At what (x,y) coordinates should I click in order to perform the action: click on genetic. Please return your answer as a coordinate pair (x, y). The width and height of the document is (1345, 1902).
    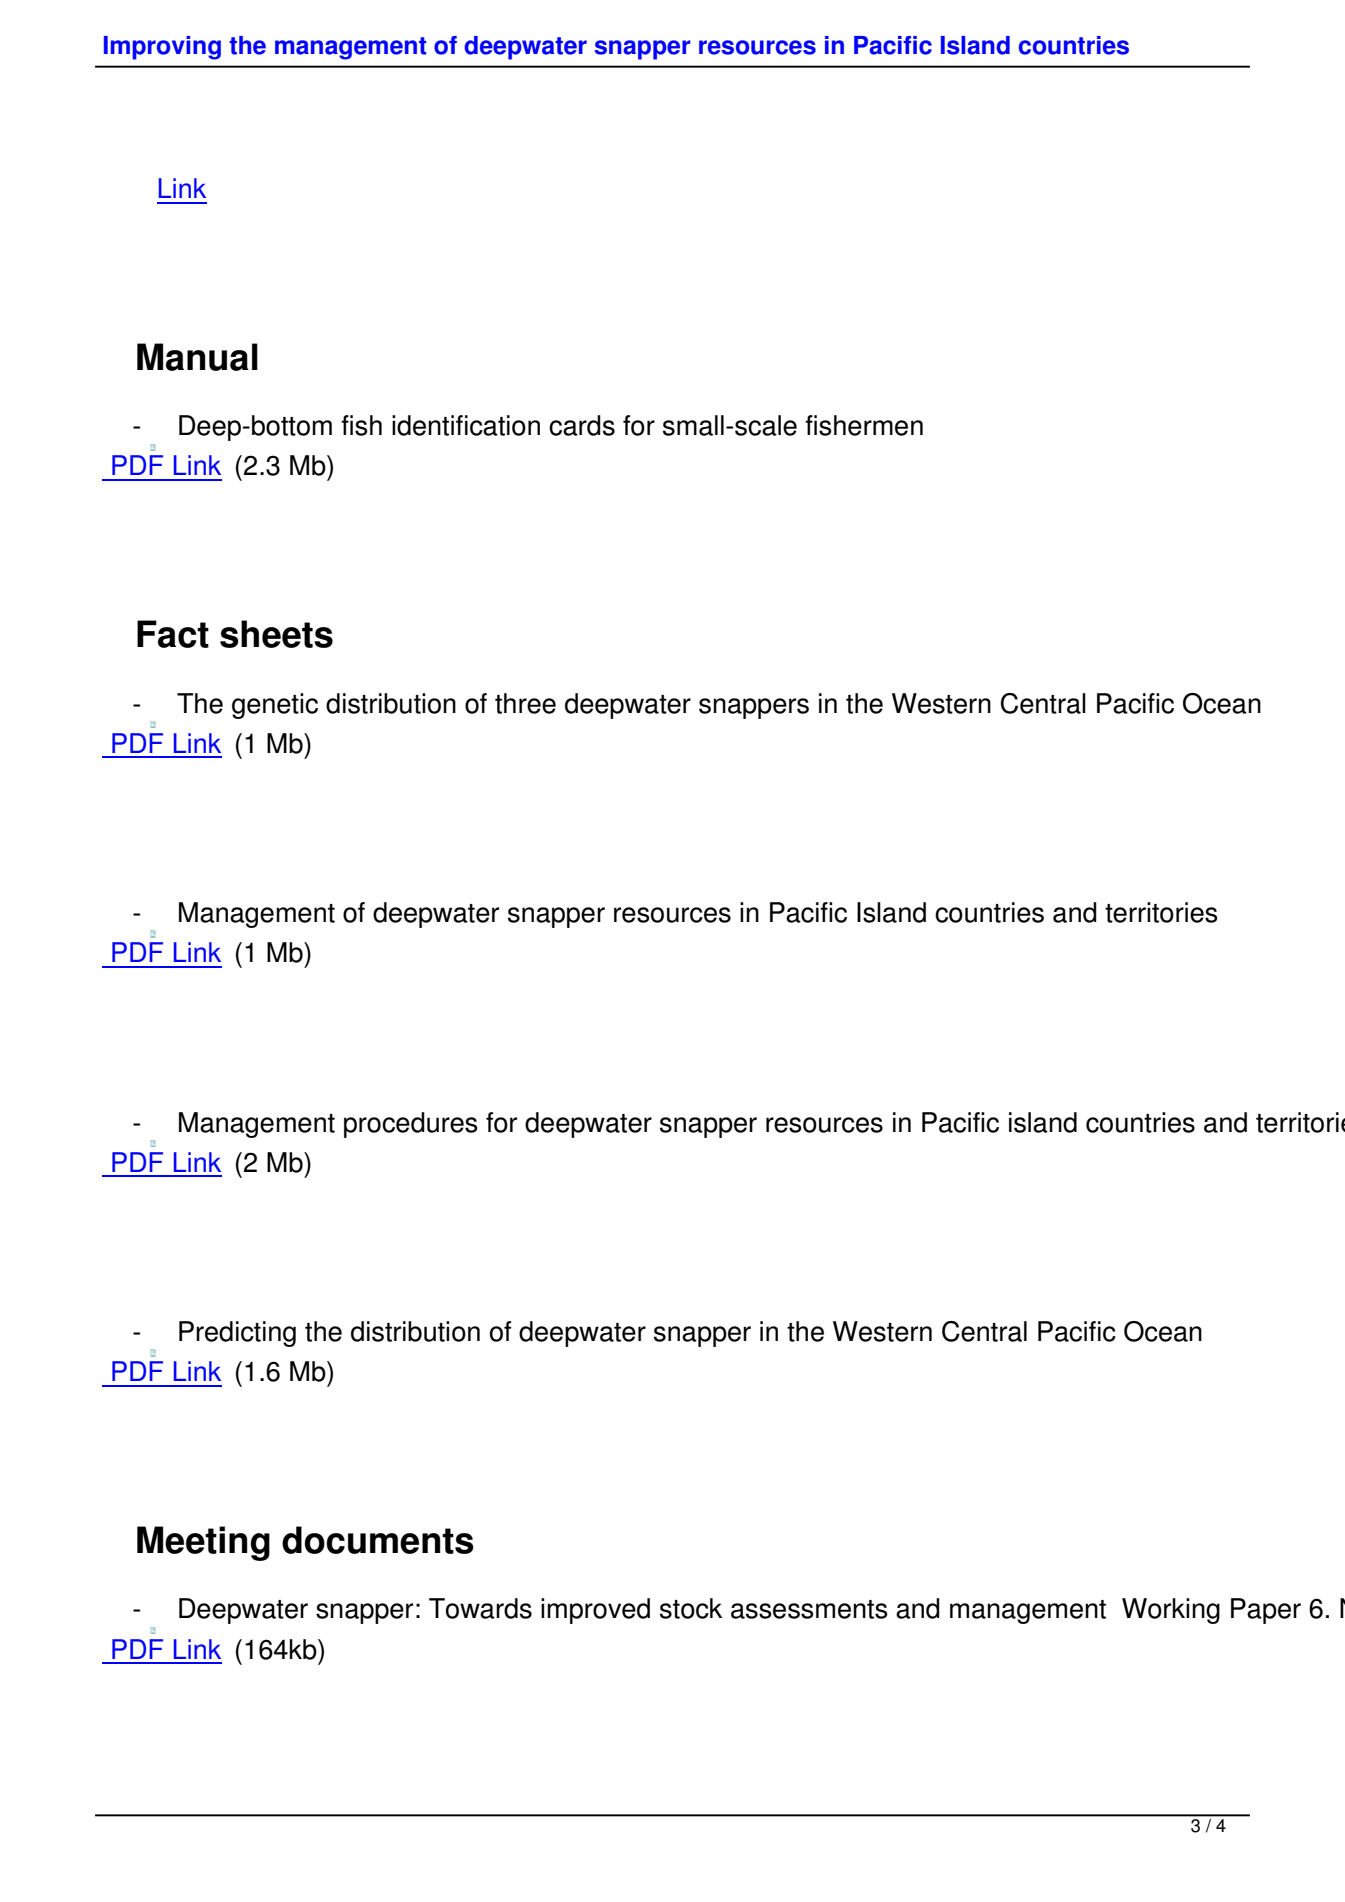
    Looking at the image, I should click on (275, 706).
